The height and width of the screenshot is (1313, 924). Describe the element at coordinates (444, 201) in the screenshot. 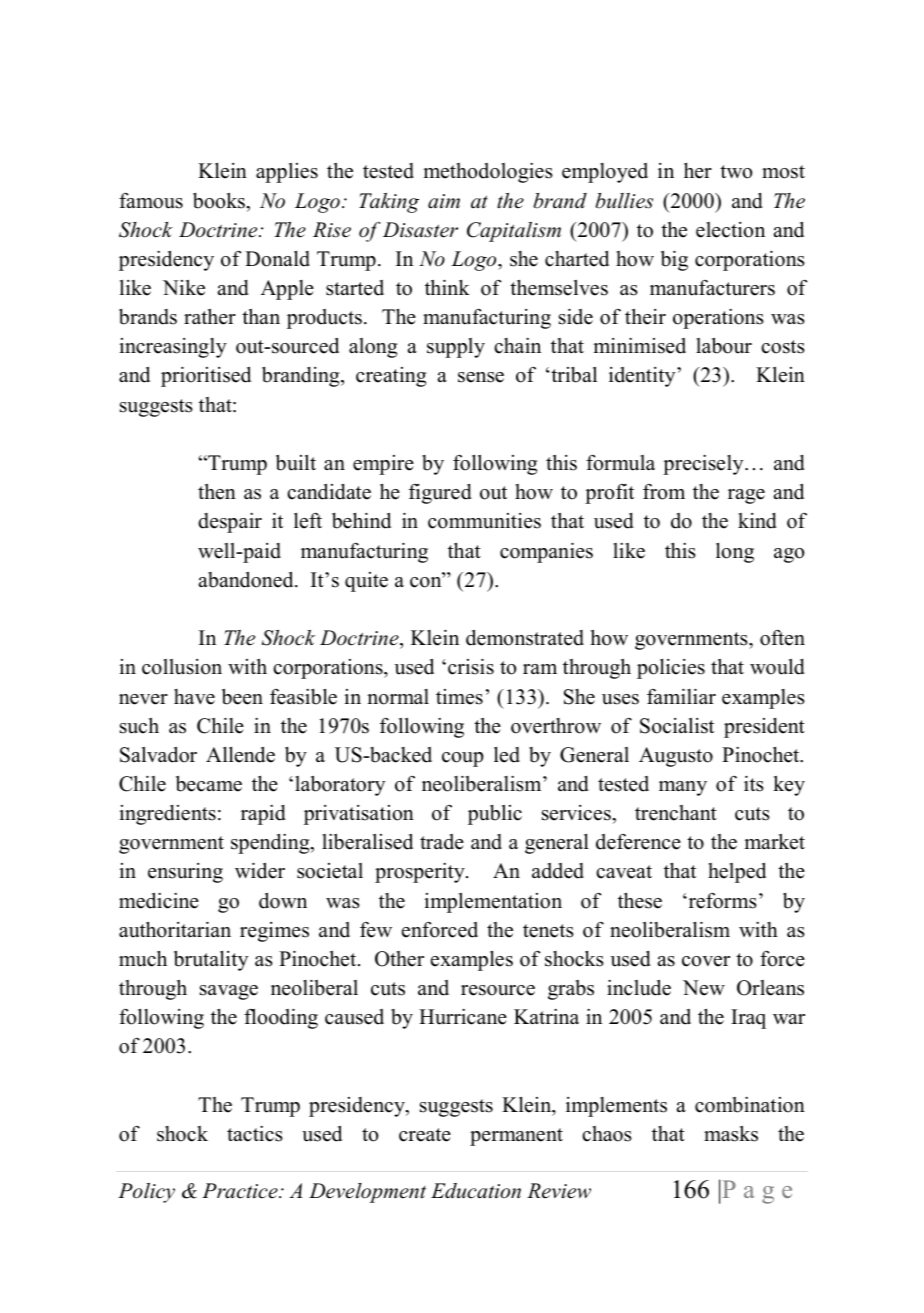

I see `aim` at that location.
